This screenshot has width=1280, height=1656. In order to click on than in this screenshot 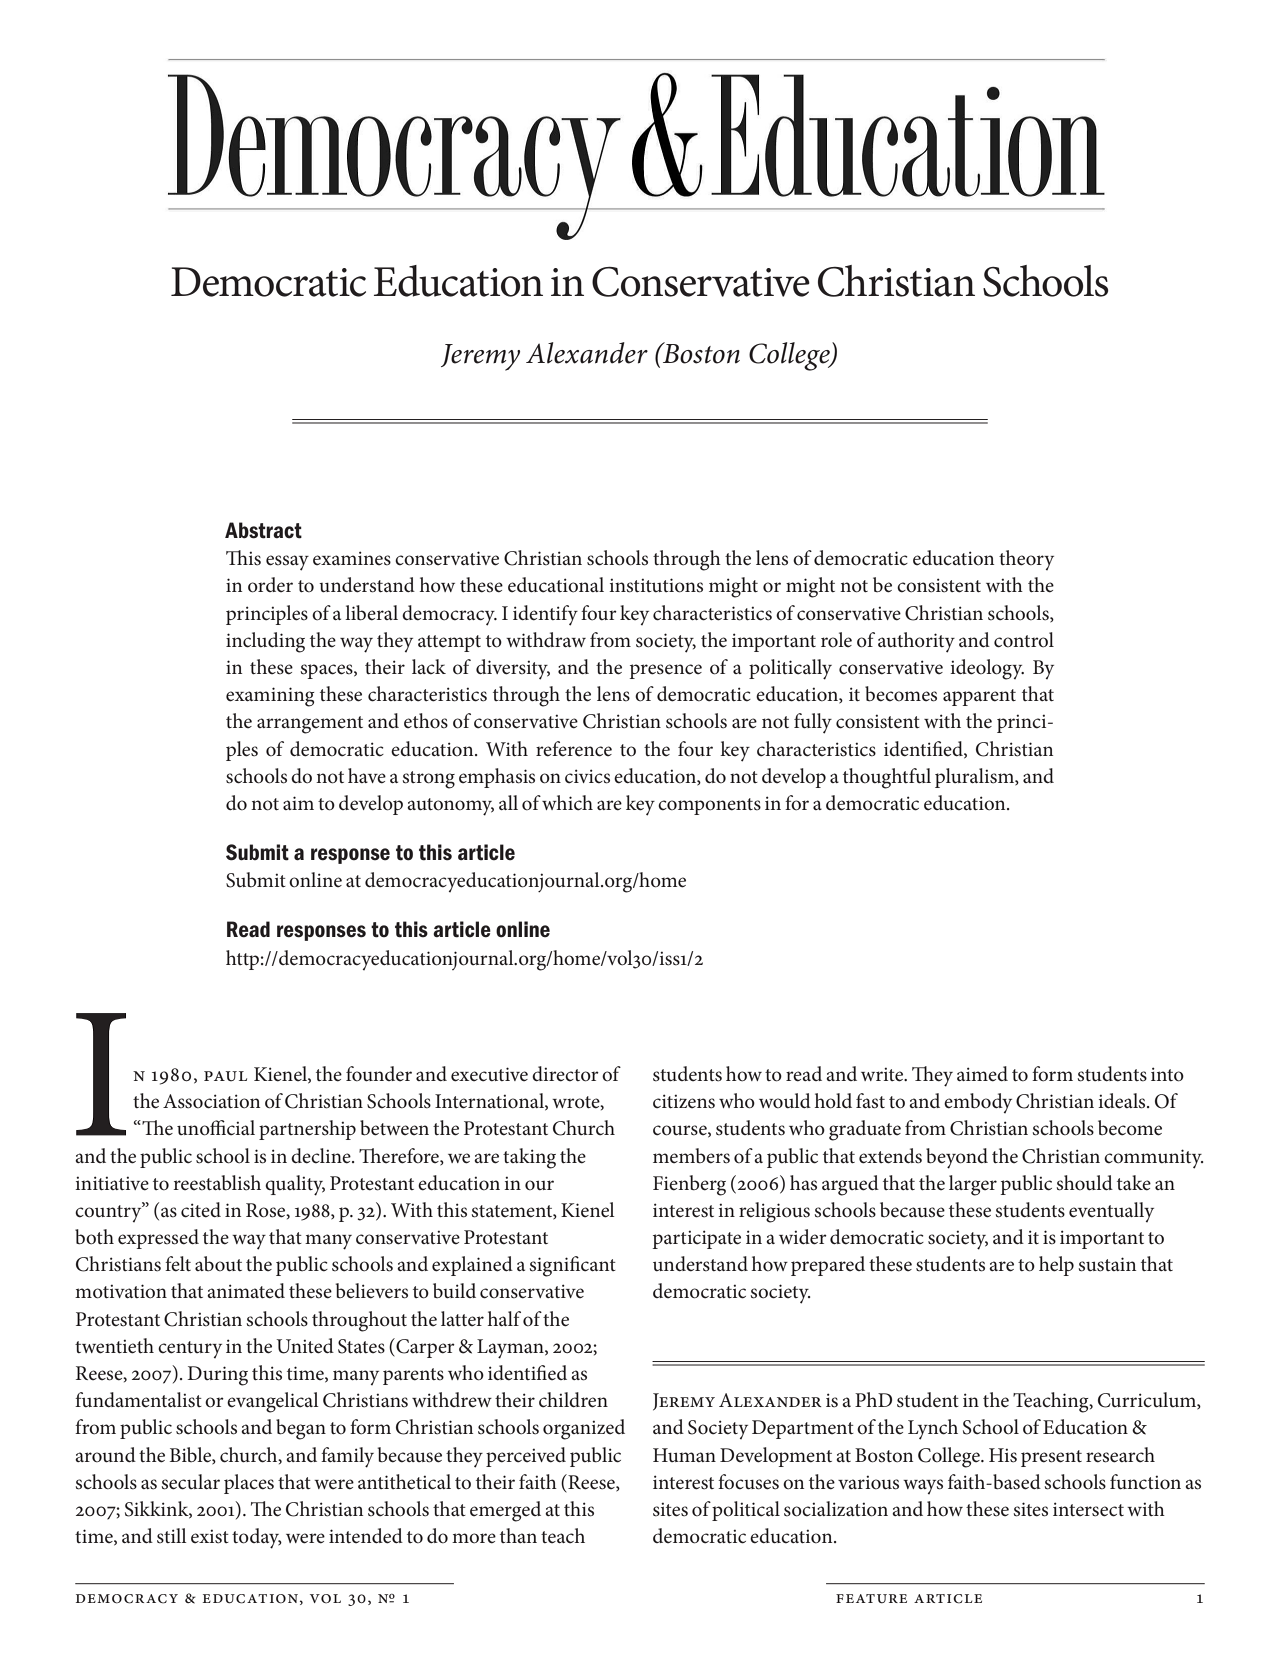, I will do `click(518, 1535)`.
